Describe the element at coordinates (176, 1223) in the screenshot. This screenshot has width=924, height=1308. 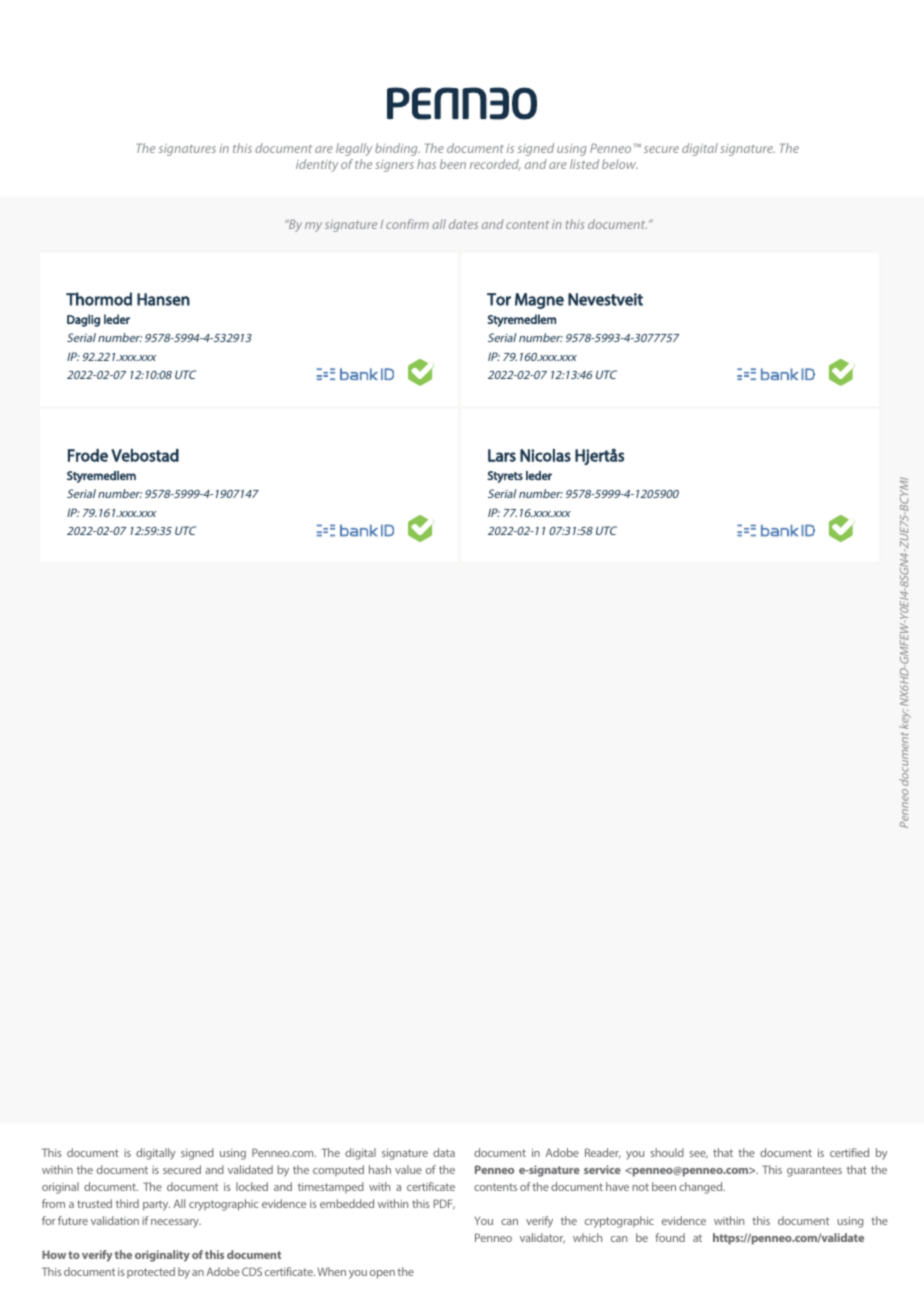
I see `necessary` at that location.
